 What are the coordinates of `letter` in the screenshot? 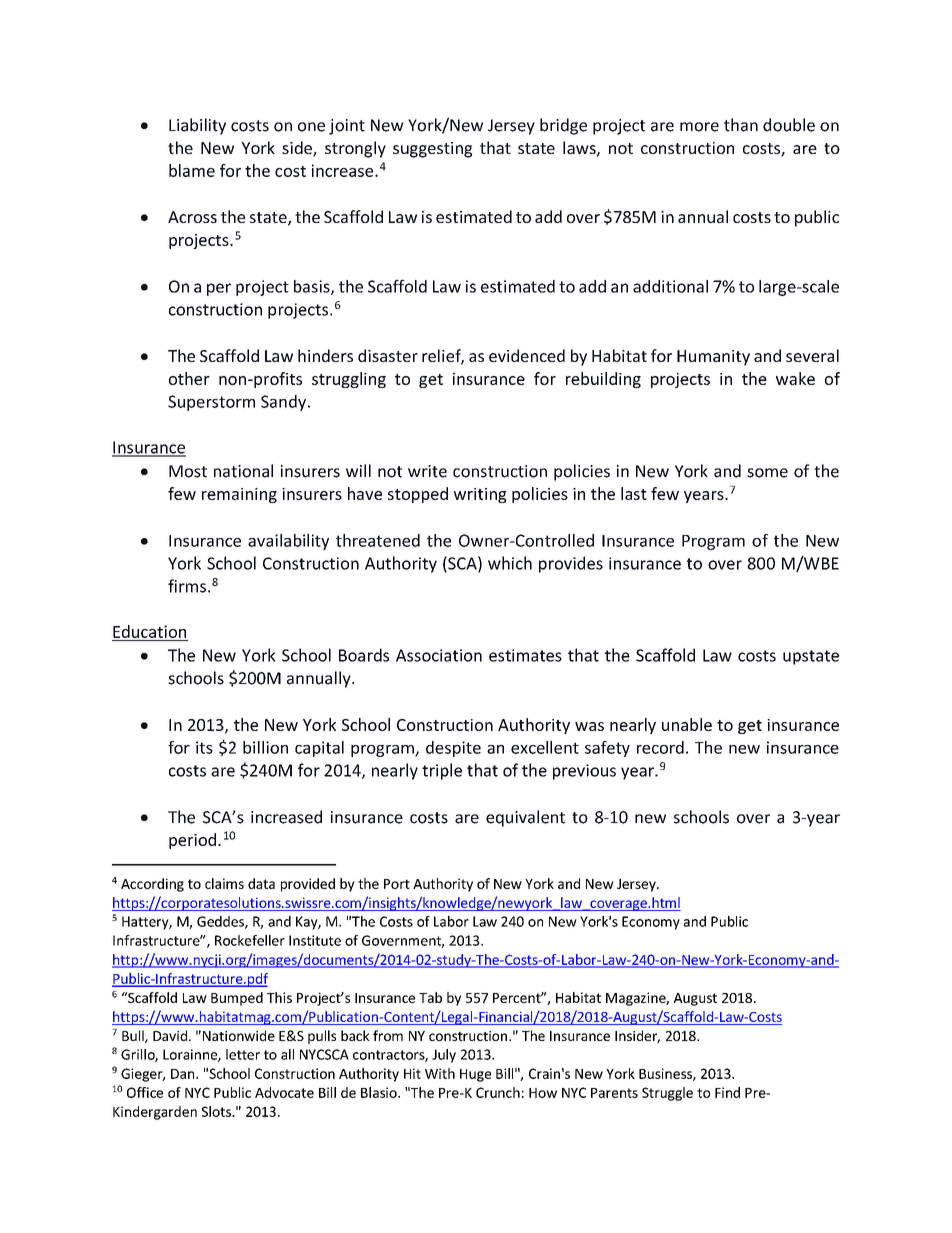 It's located at (243, 1054).
